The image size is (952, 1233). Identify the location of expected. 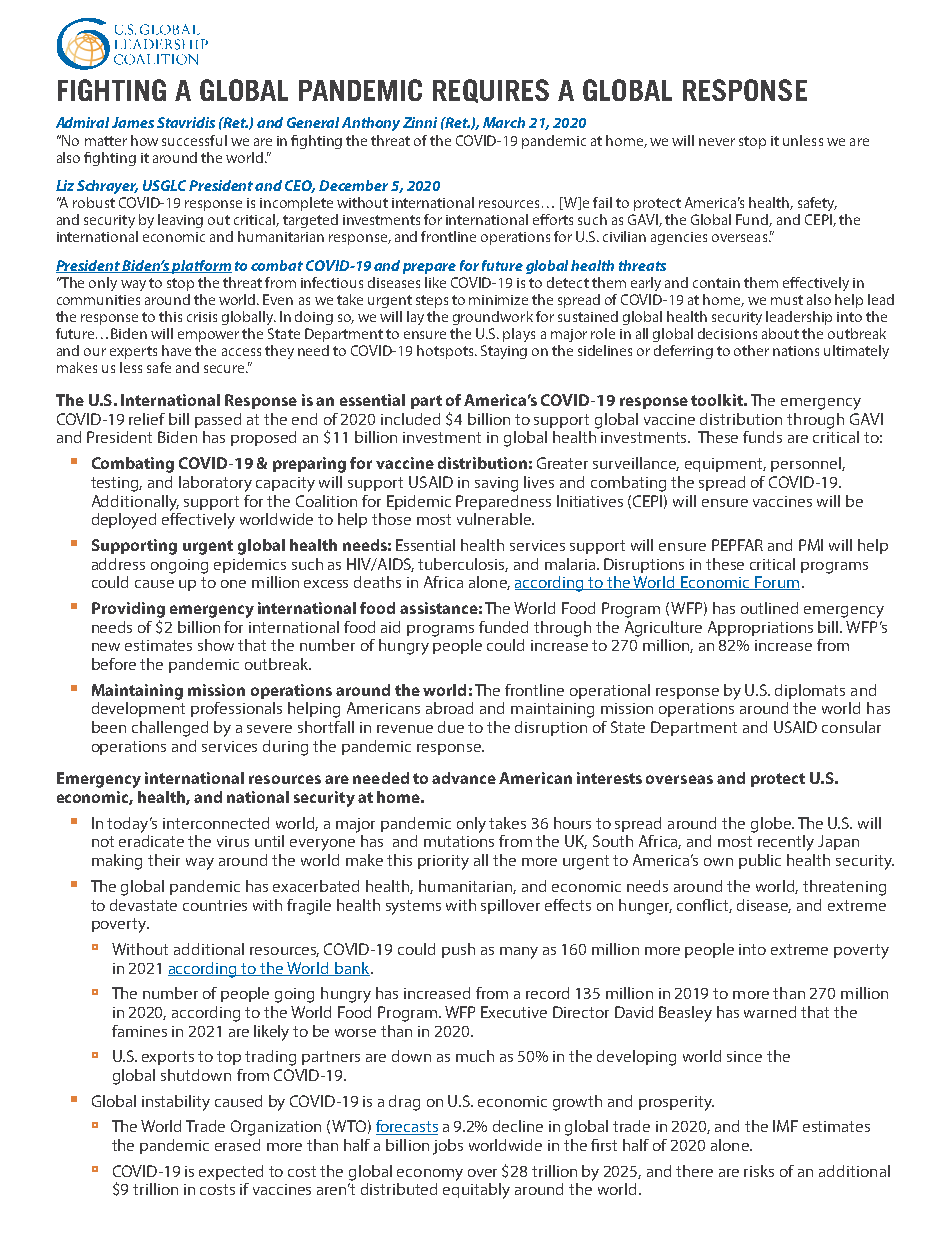
(231, 1172).
